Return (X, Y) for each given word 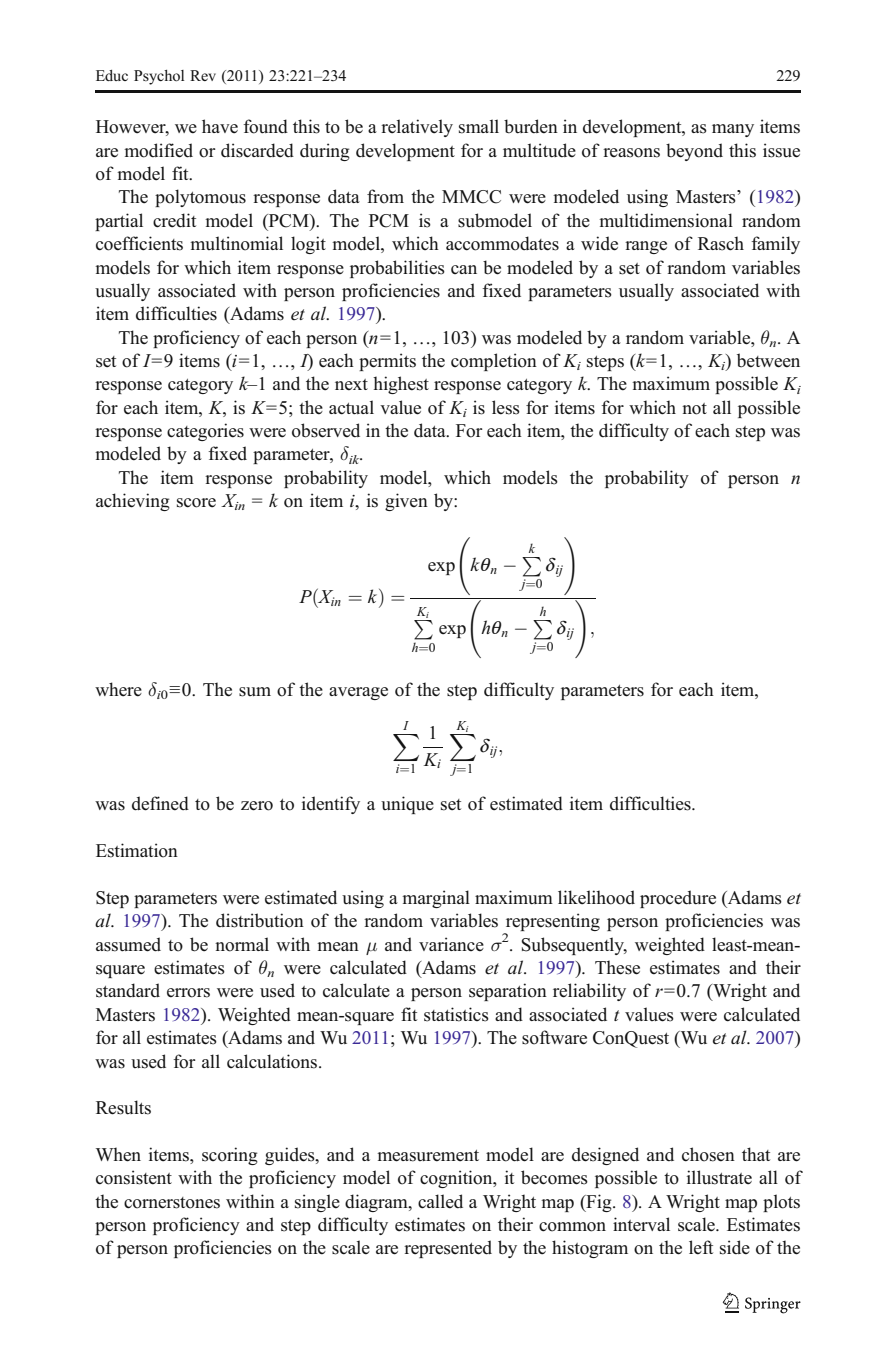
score (196, 503)
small (479, 126)
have (220, 126)
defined (160, 803)
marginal (436, 899)
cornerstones (172, 1203)
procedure (678, 899)
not (694, 409)
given (406, 502)
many (733, 130)
